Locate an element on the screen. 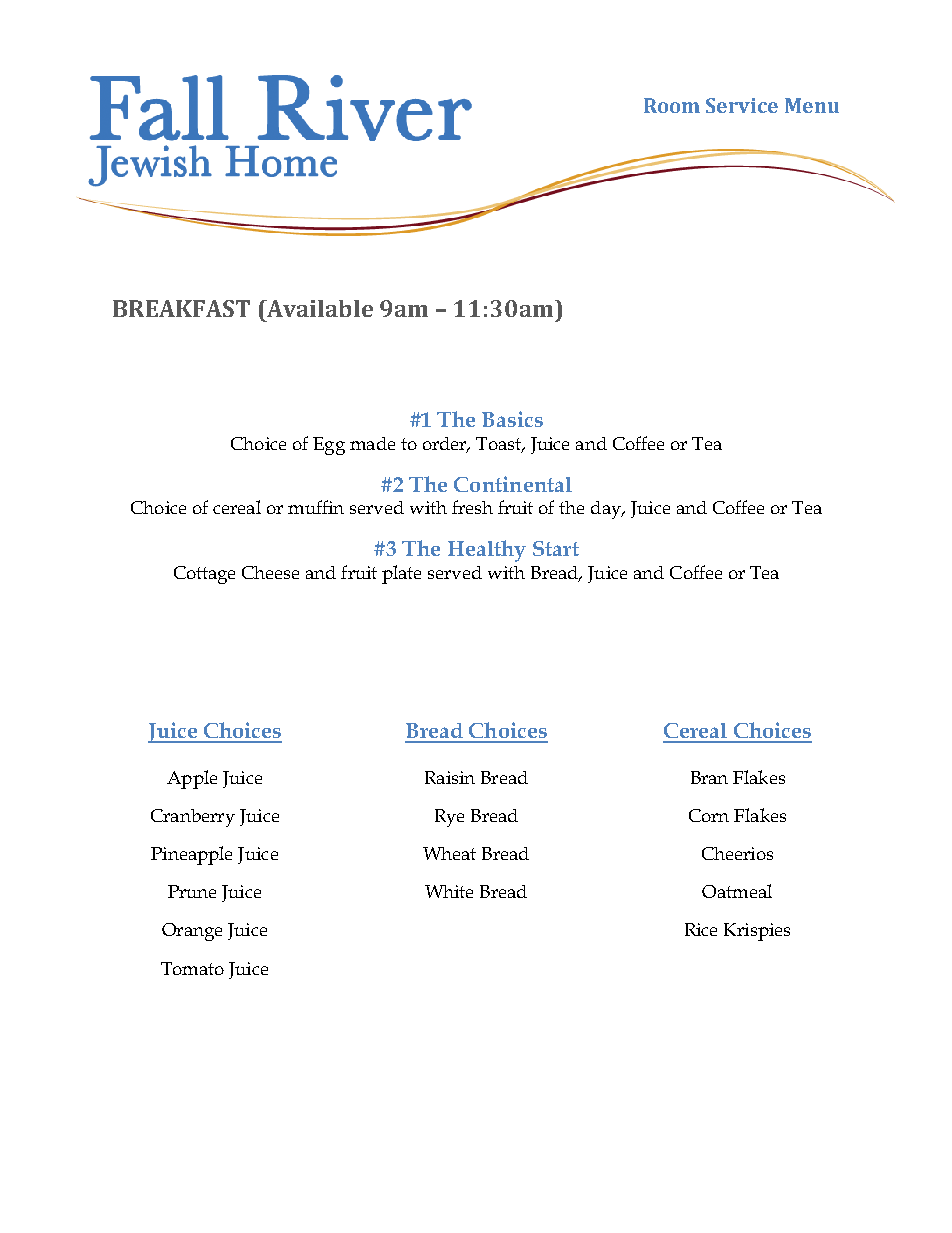  Basics is located at coordinates (512, 419).
